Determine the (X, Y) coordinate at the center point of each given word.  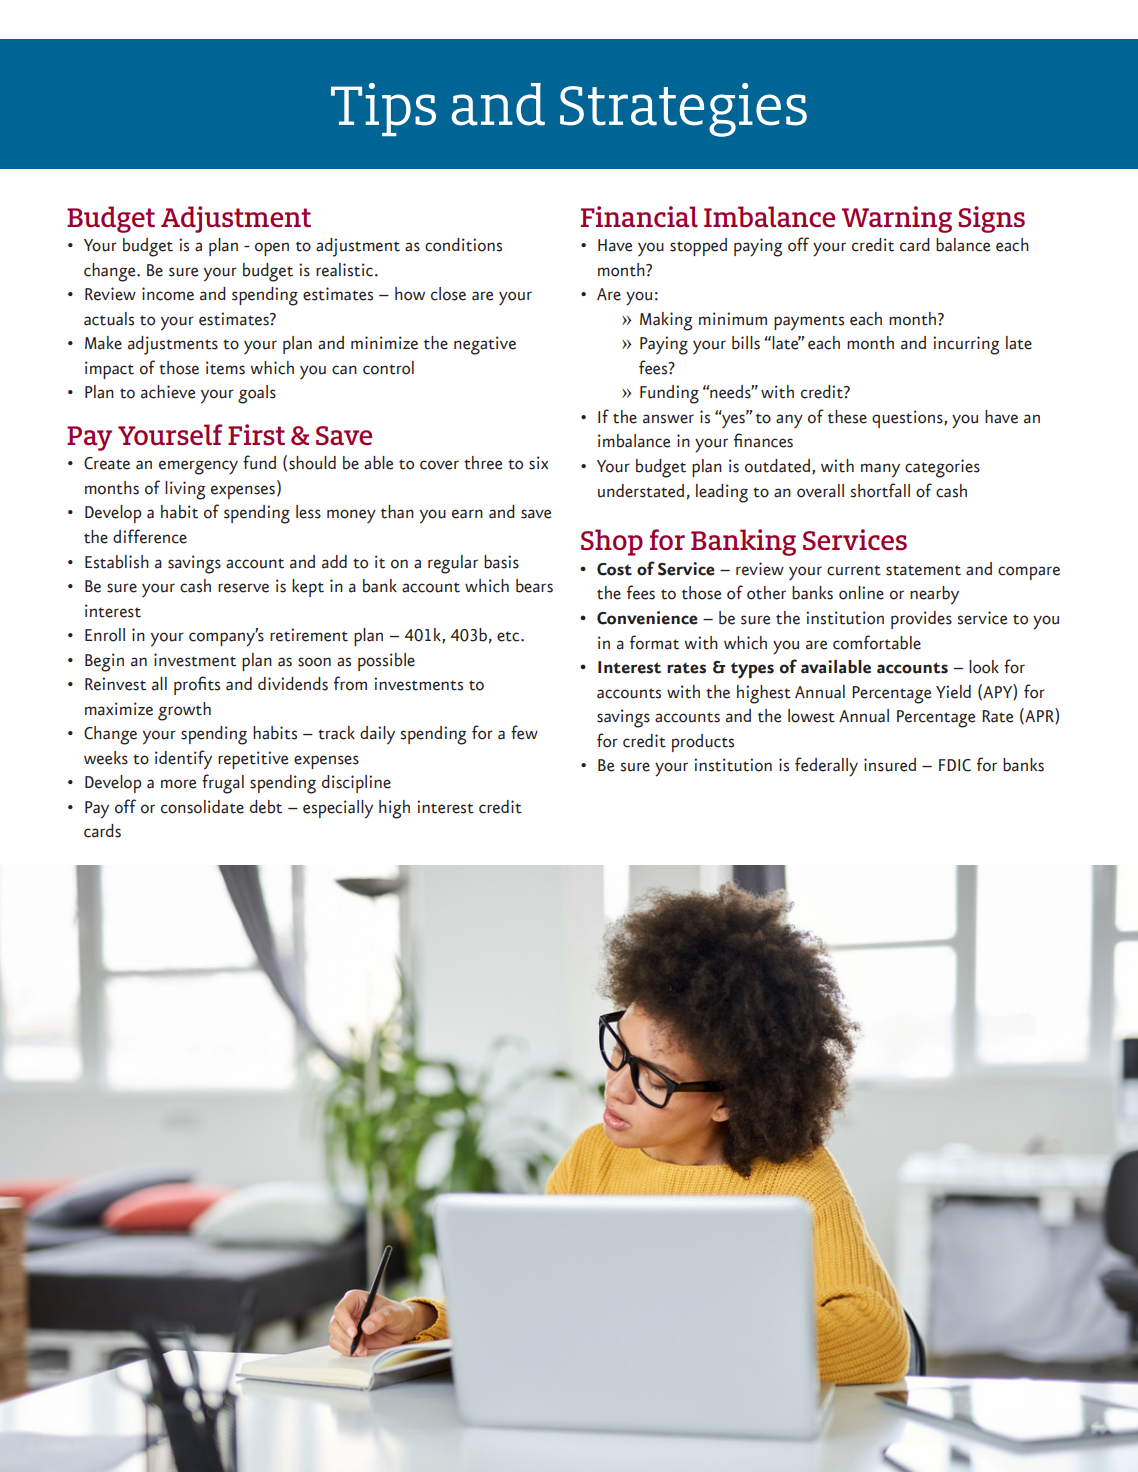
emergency (198, 467)
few (524, 732)
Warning (897, 219)
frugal (223, 784)
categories (942, 468)
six (538, 463)
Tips (383, 109)
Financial (639, 216)
